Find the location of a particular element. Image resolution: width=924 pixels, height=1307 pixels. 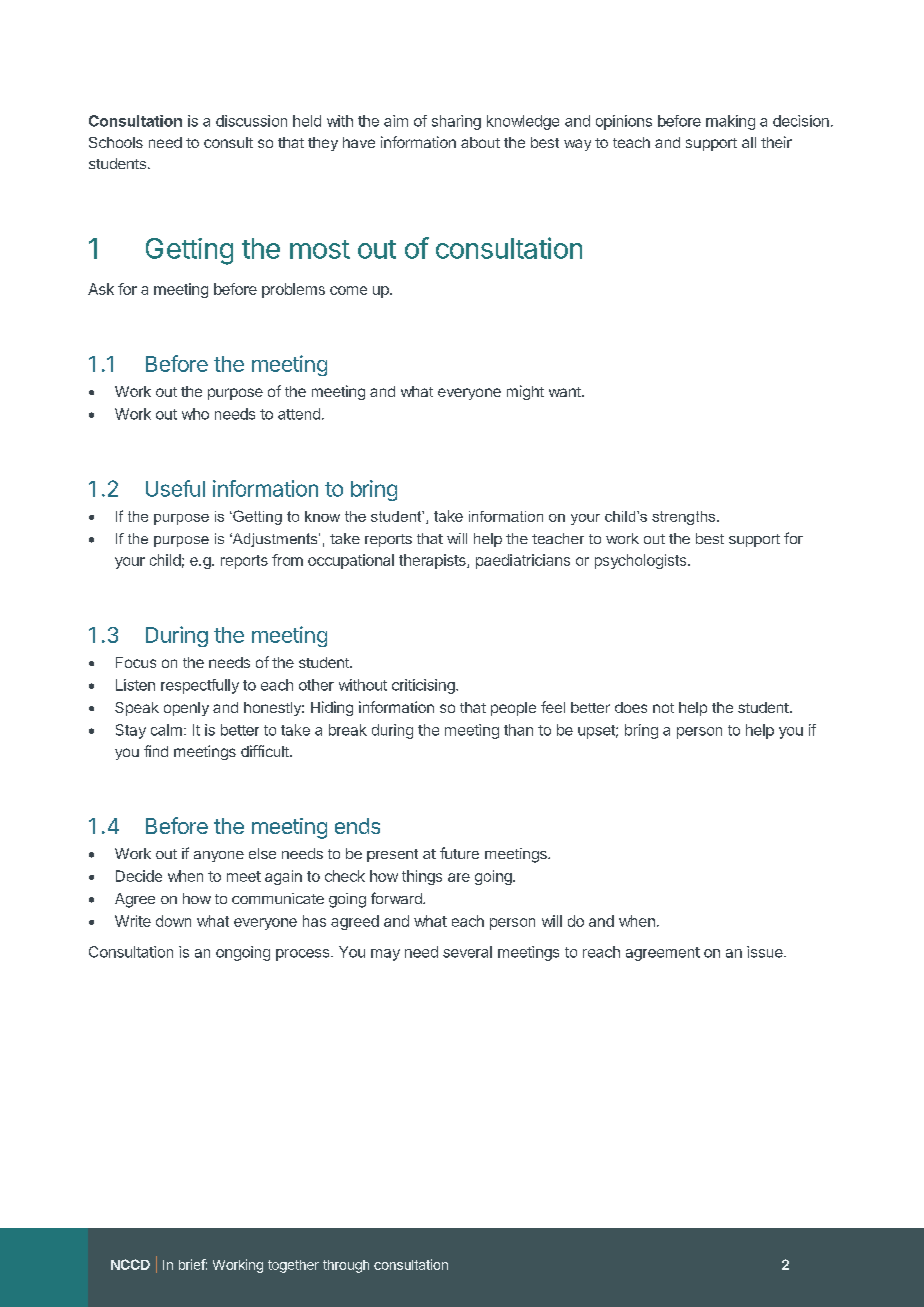

several is located at coordinates (467, 952).
